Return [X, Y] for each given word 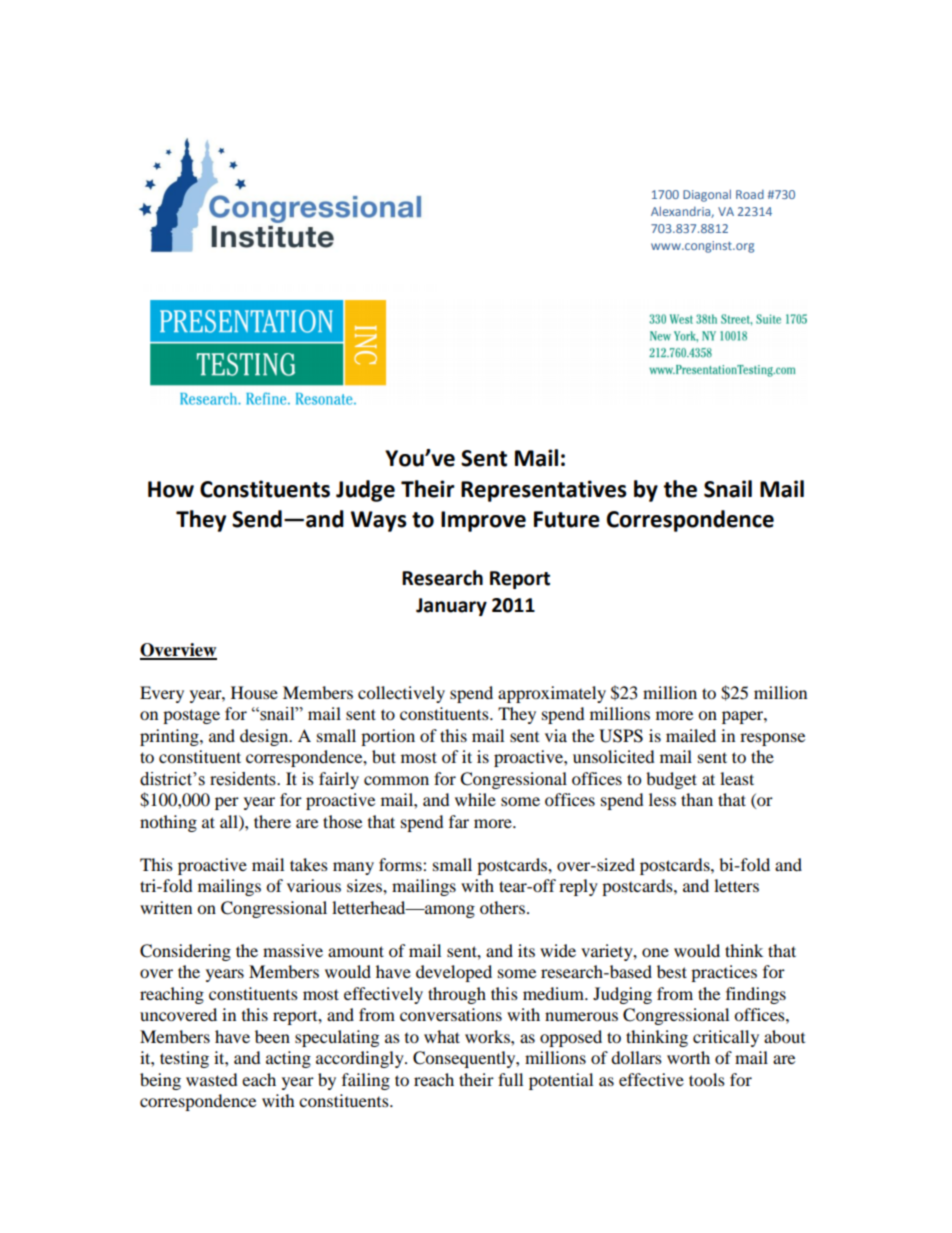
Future [567, 519]
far [459, 821]
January [451, 607]
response [772, 739]
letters [736, 885]
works [488, 1036]
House [254, 692]
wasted [212, 1079]
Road [750, 194]
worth [688, 1057]
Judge [365, 491]
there [272, 821]
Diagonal [707, 195]
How [171, 489]
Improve [483, 521]
